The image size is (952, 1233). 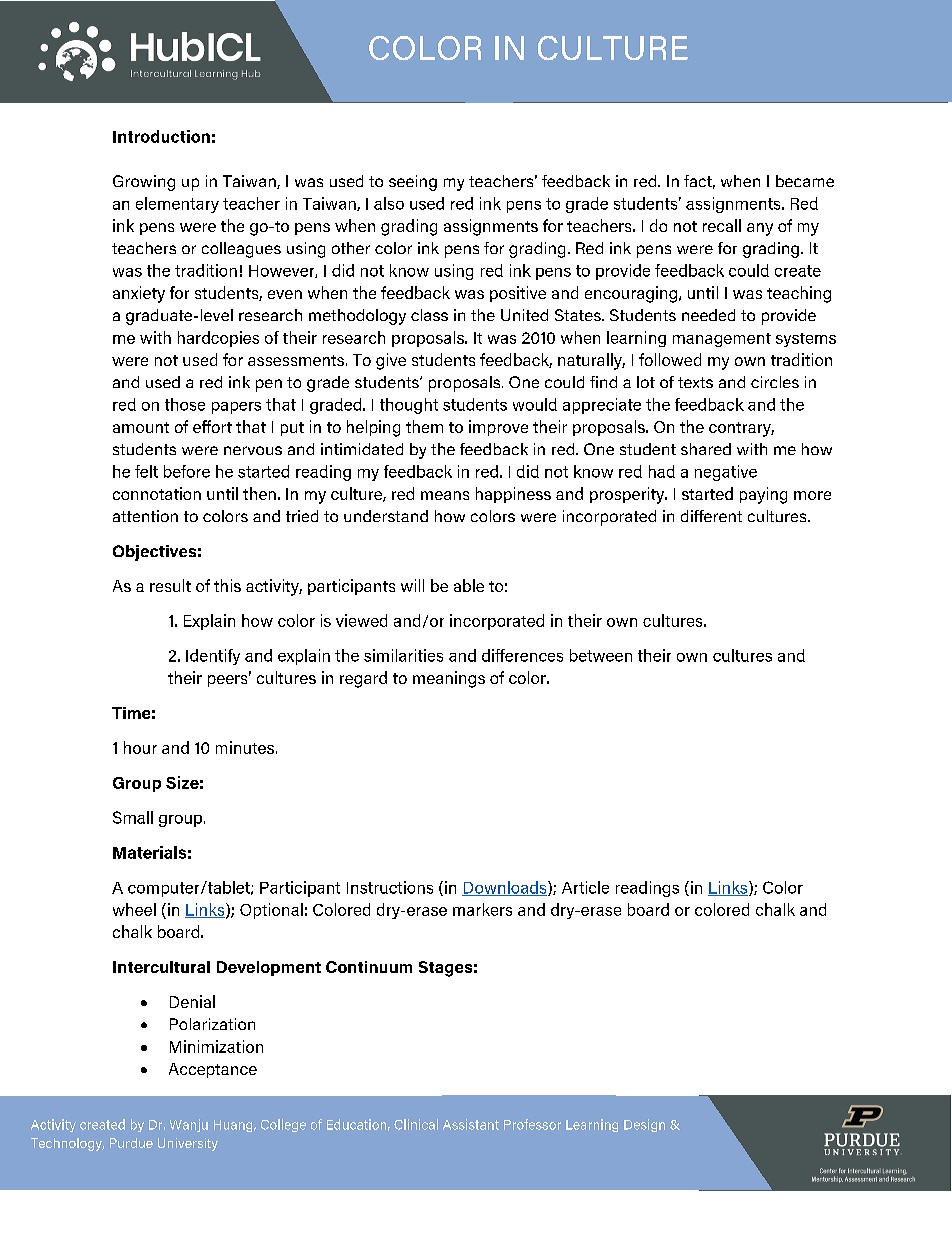 What do you see at coordinates (213, 657) in the screenshot?
I see `Identify` at bounding box center [213, 657].
